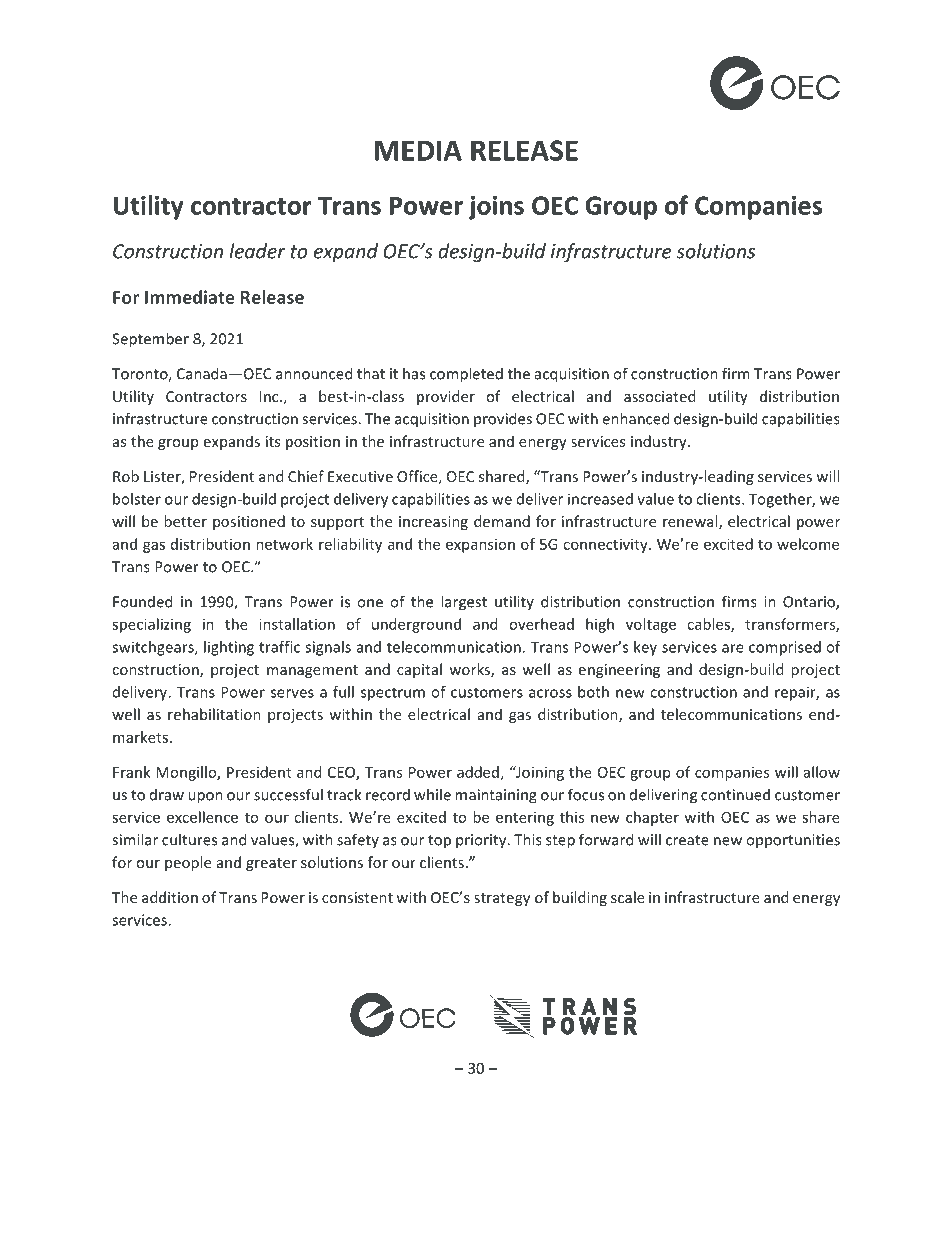 The image size is (952, 1233). I want to click on associated, so click(659, 396).
